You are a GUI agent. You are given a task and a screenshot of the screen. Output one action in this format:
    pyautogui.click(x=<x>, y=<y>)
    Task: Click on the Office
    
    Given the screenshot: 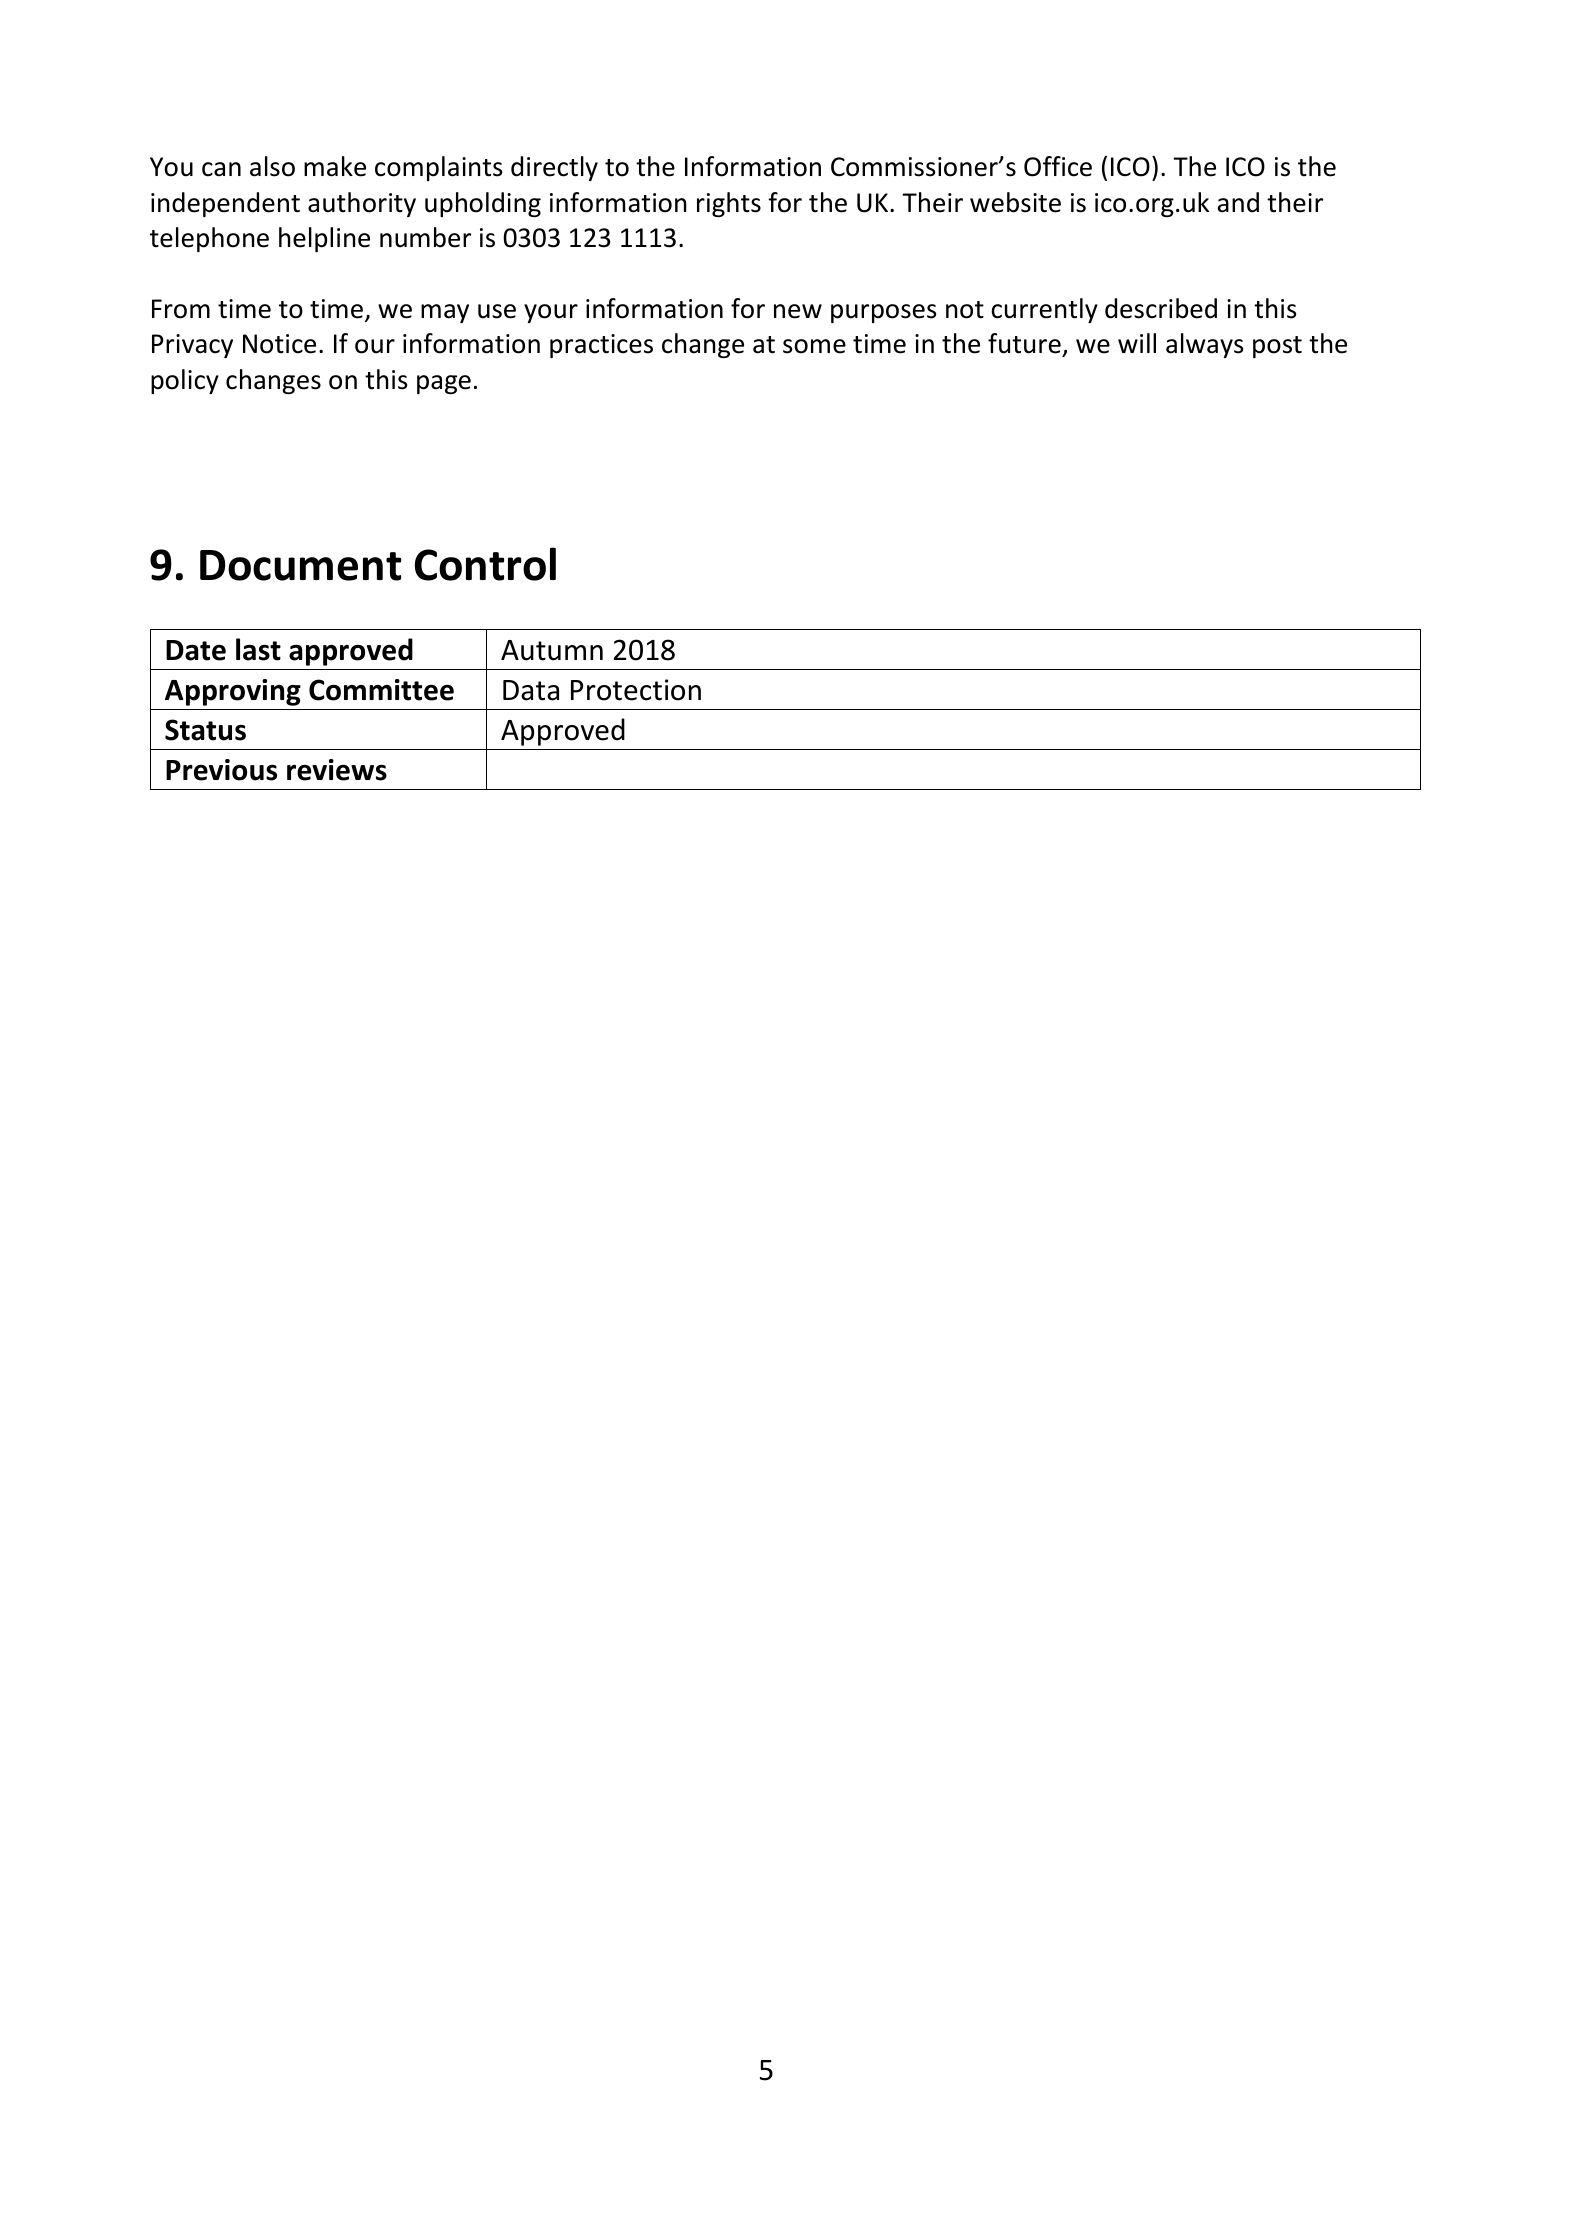 What is the action you would take?
    pyautogui.click(x=1058, y=166)
